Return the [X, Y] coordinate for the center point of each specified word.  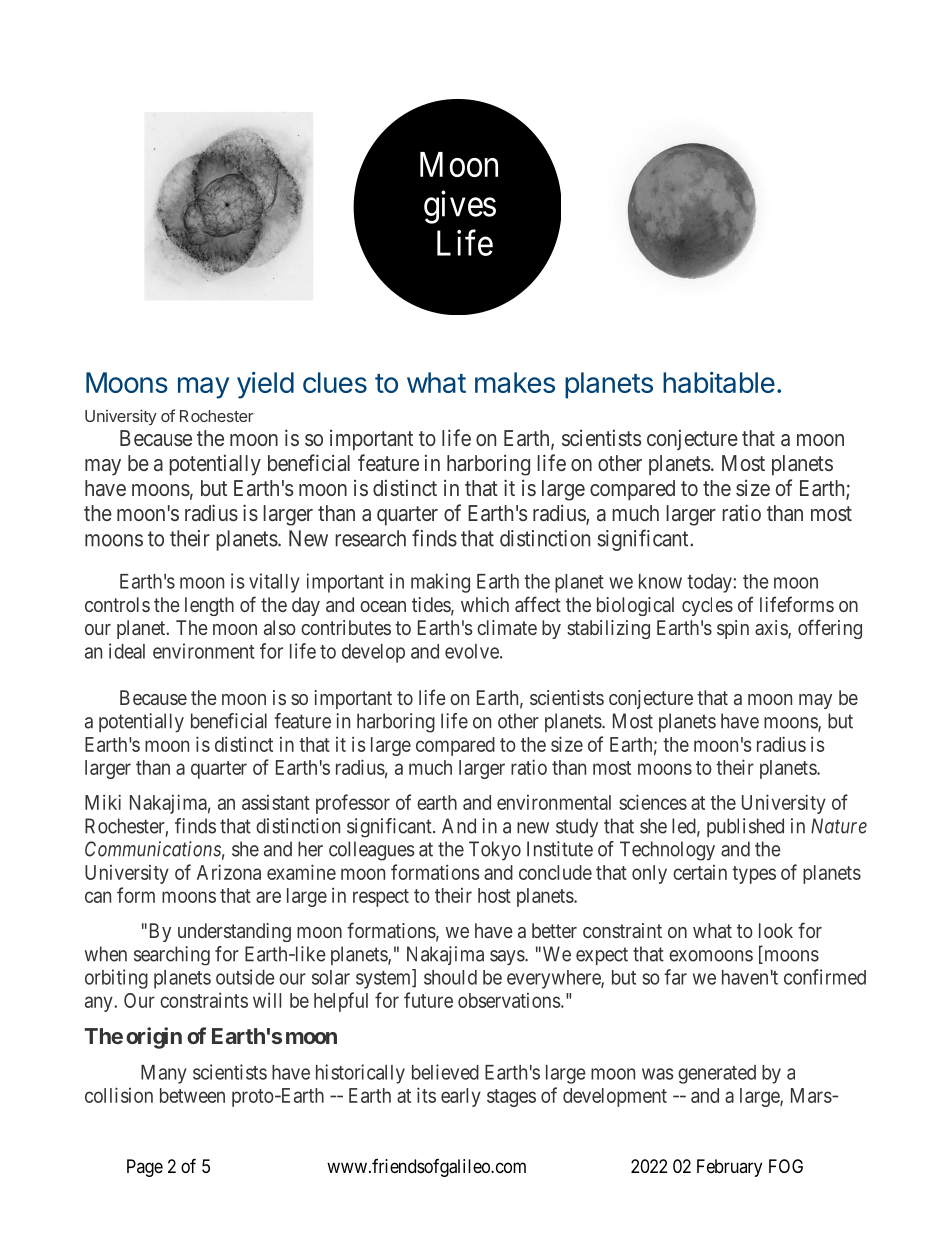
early [461, 1097]
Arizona [229, 872]
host [494, 895]
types [754, 875]
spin [733, 629]
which [485, 604]
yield [265, 385]
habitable [719, 382]
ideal [127, 651]
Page [145, 1168]
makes [515, 382]
